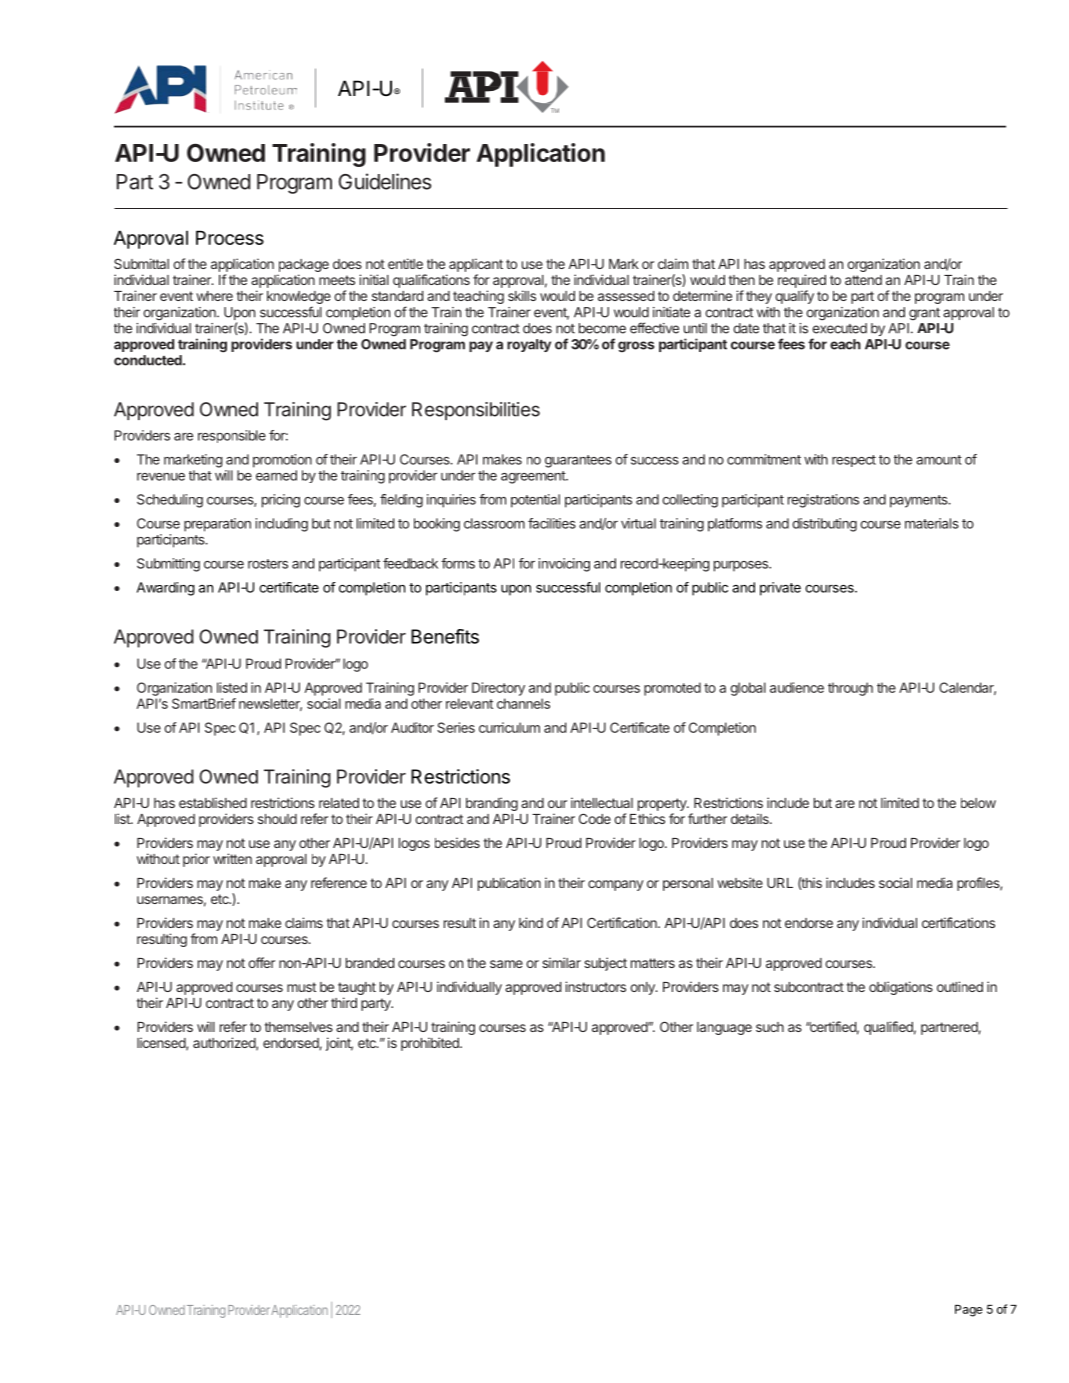 The image size is (1069, 1383). I want to click on earned, so click(276, 475).
